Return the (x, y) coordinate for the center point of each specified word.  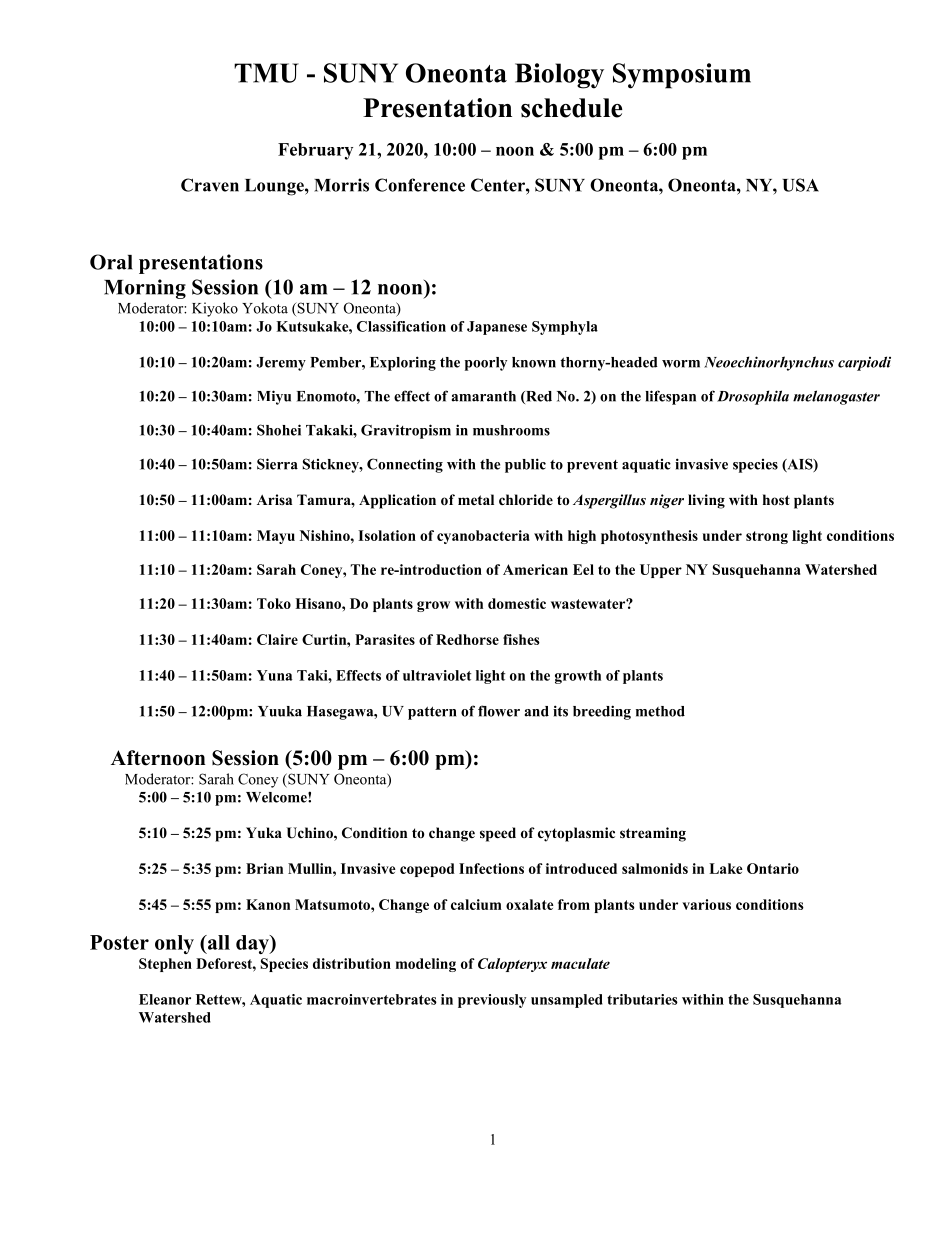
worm (681, 364)
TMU (266, 73)
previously (492, 1001)
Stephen (165, 965)
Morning (145, 289)
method (660, 711)
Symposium (682, 76)
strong (767, 537)
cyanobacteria (483, 537)
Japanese (497, 328)
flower (499, 711)
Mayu (276, 537)
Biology (559, 76)
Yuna (275, 675)
